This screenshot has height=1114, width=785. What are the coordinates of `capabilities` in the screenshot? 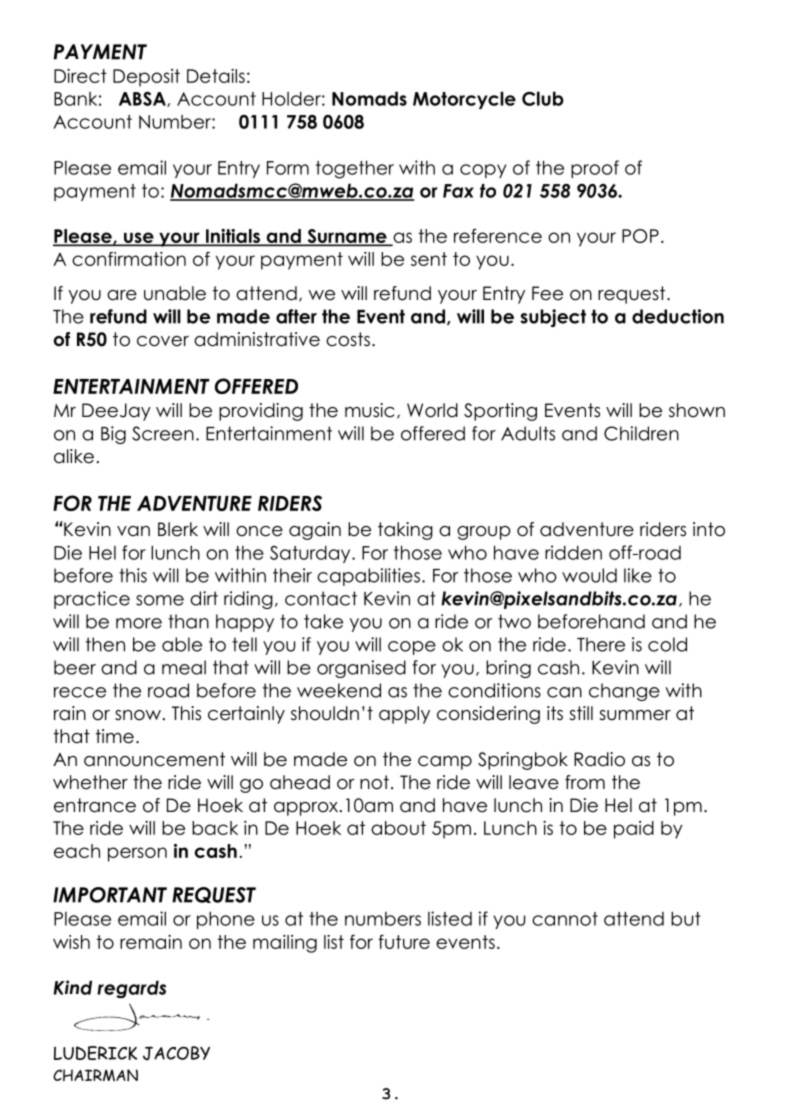 It's located at (368, 577).
